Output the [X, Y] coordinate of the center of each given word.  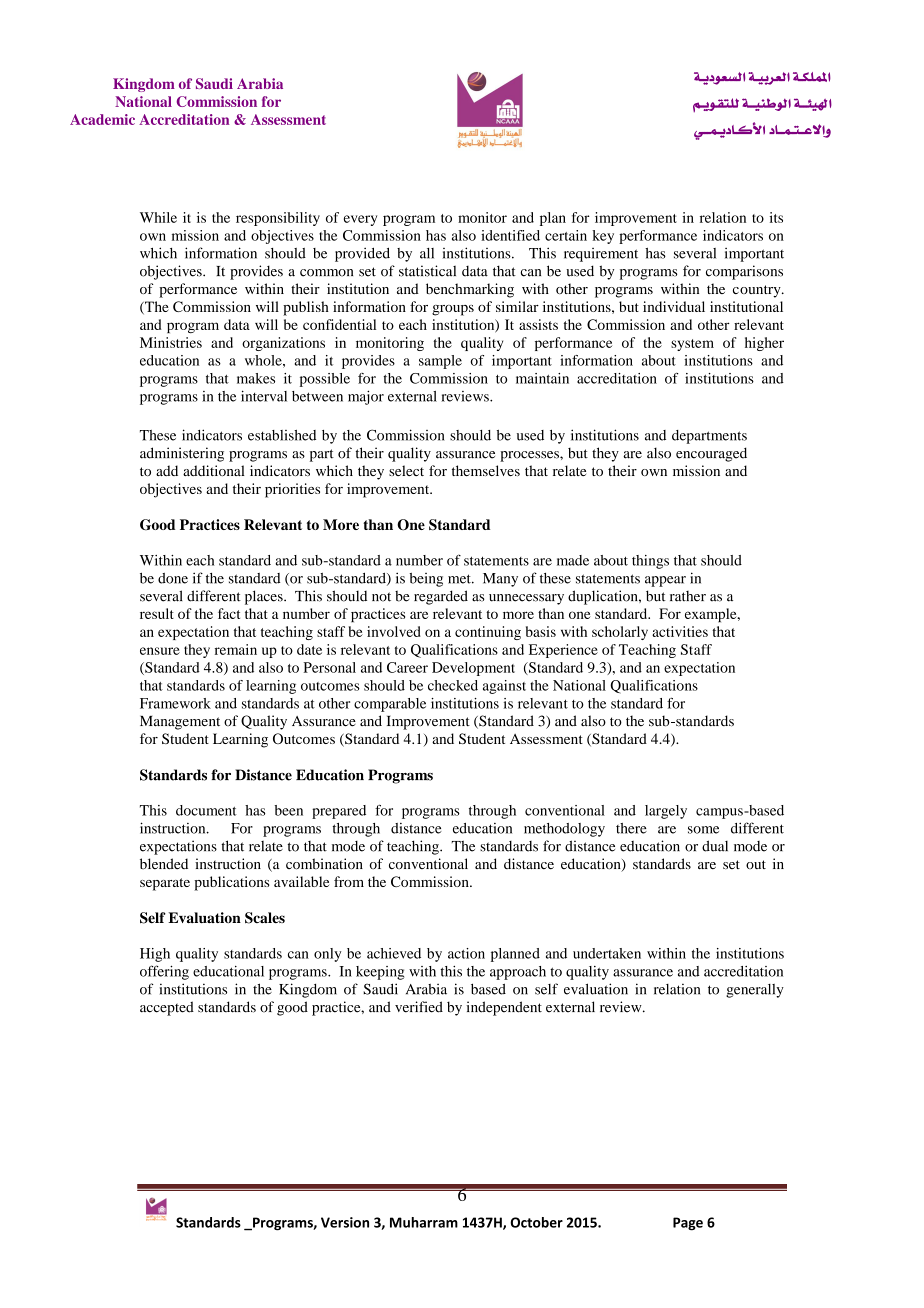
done [173, 578]
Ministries [171, 342]
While [158, 217]
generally [755, 991]
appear [665, 581]
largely [666, 812]
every [360, 220]
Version [345, 1222]
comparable [390, 705]
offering [164, 972]
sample [440, 362]
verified [419, 1007]
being [426, 580]
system [692, 345]
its [776, 217]
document [206, 810]
